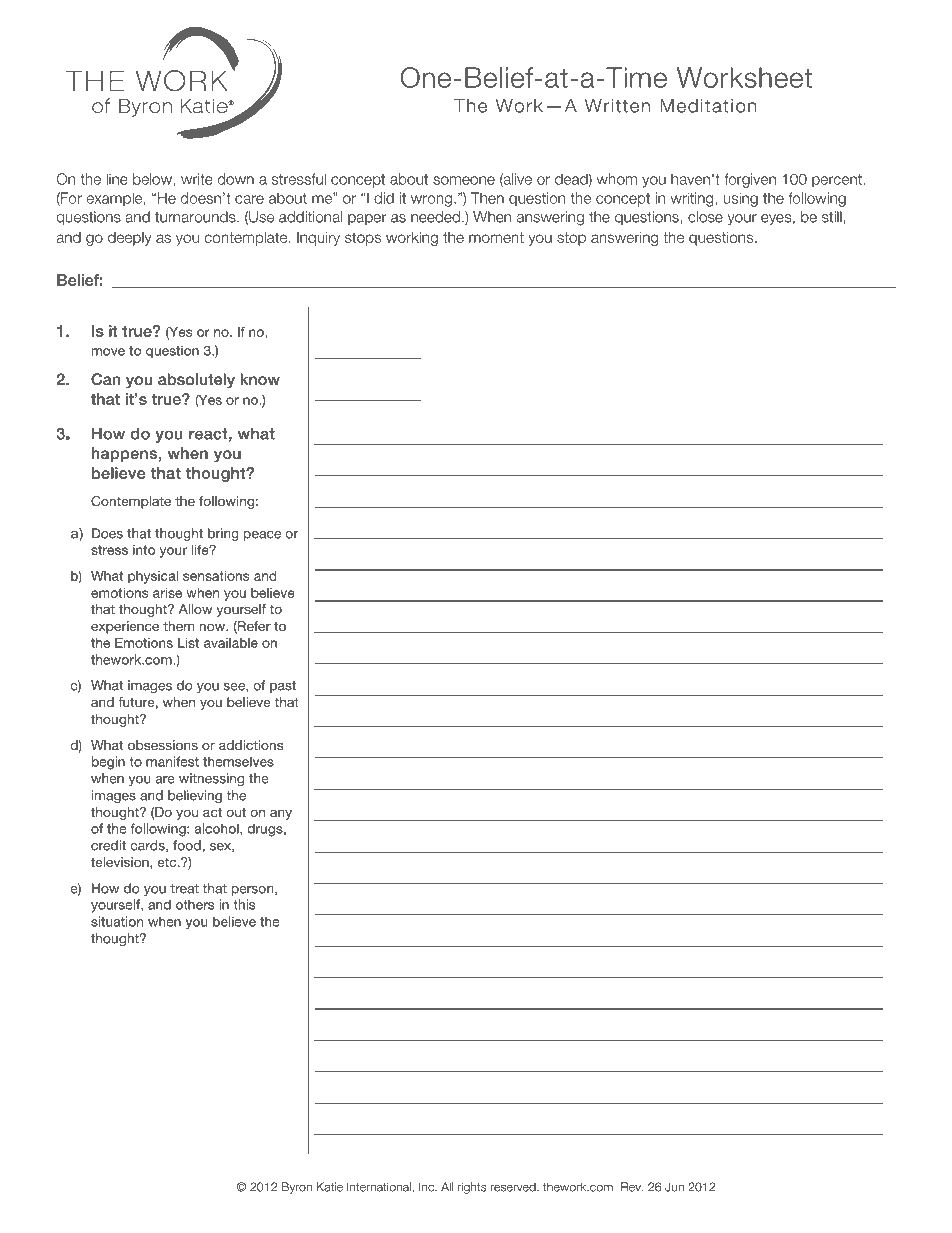  I want to click on any, so click(281, 814).
